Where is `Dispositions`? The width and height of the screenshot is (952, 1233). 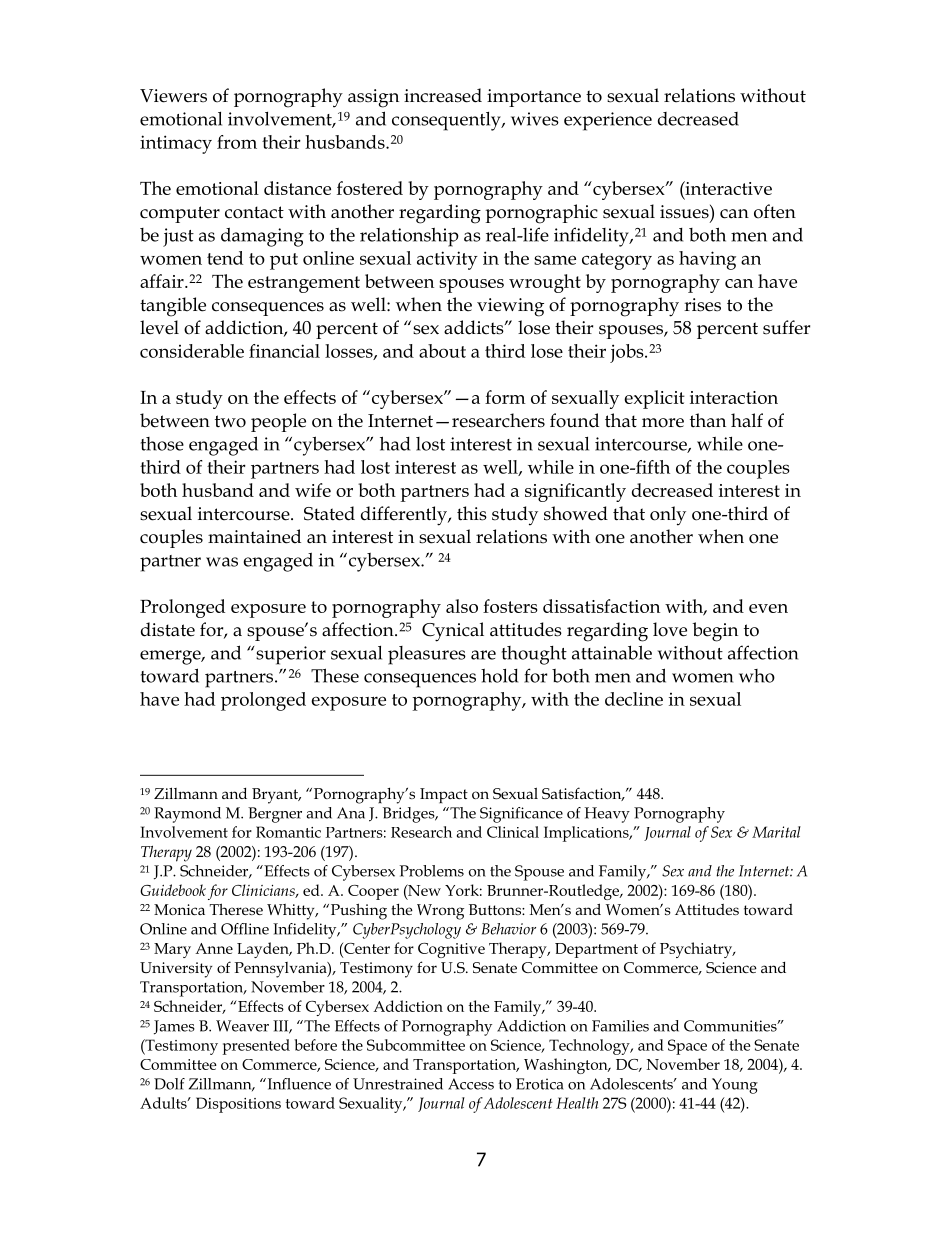
Dispositions is located at coordinates (238, 1105).
